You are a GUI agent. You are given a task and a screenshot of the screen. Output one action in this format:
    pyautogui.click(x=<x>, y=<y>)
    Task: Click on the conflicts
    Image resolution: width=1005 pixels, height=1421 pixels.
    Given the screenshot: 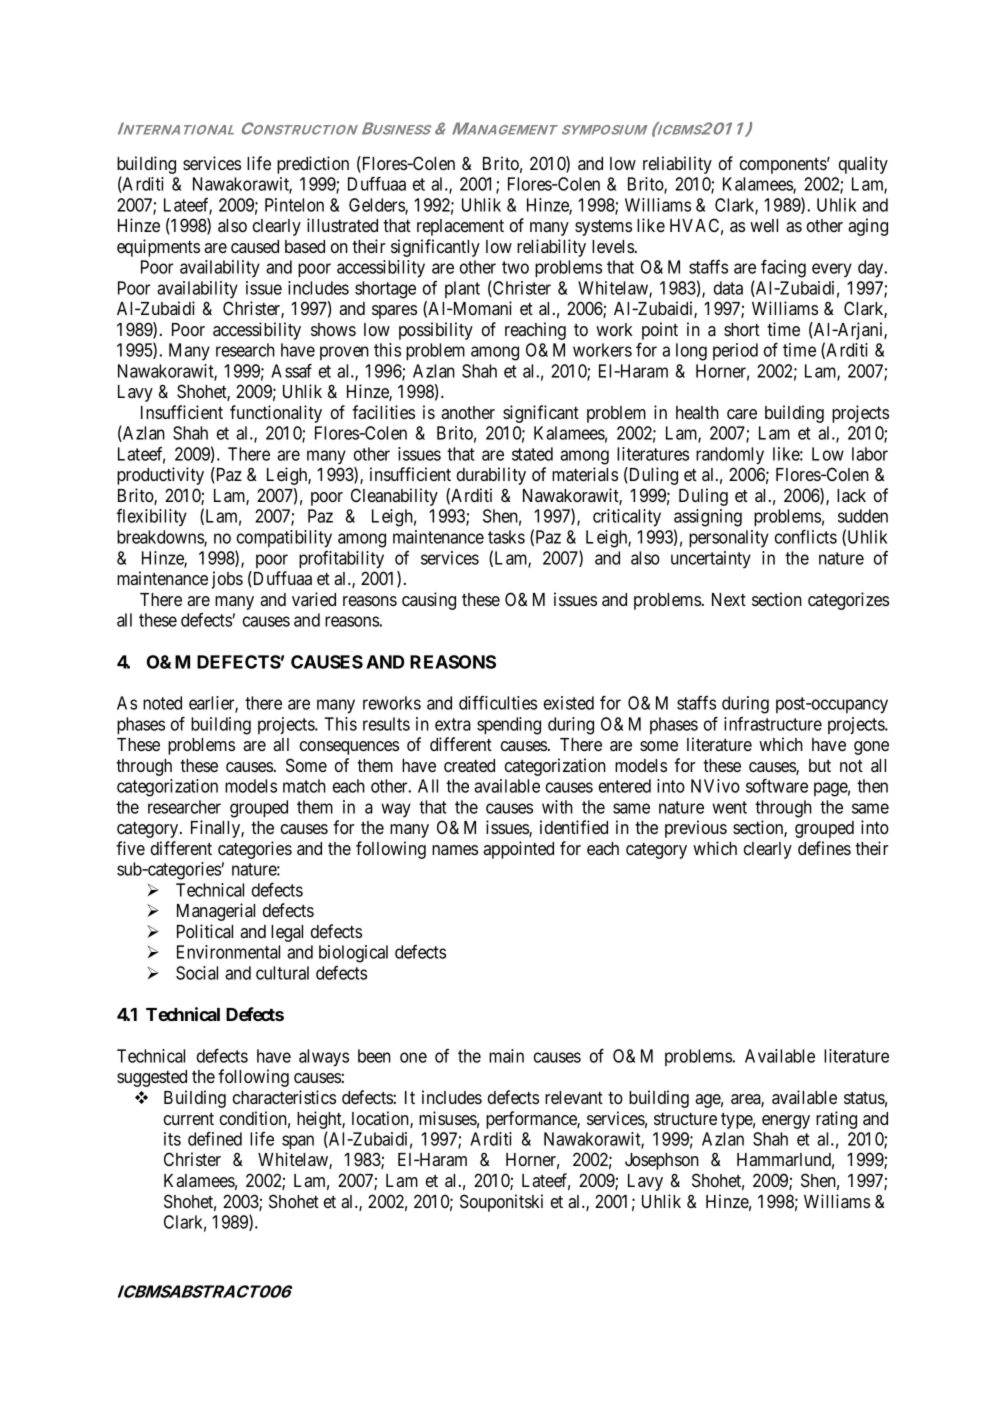 What is the action you would take?
    pyautogui.click(x=806, y=536)
